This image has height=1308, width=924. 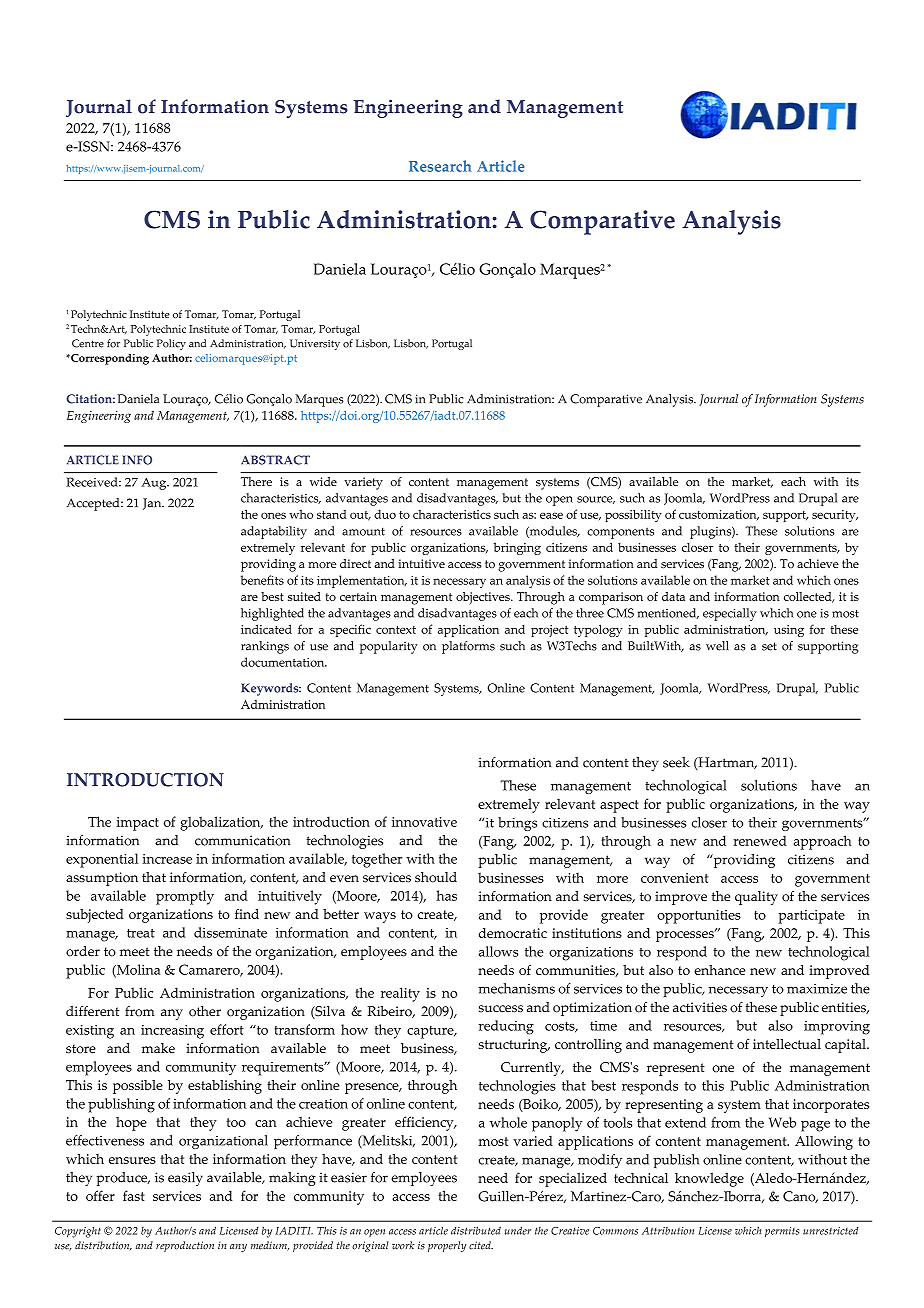 I want to click on security, so click(x=835, y=516).
